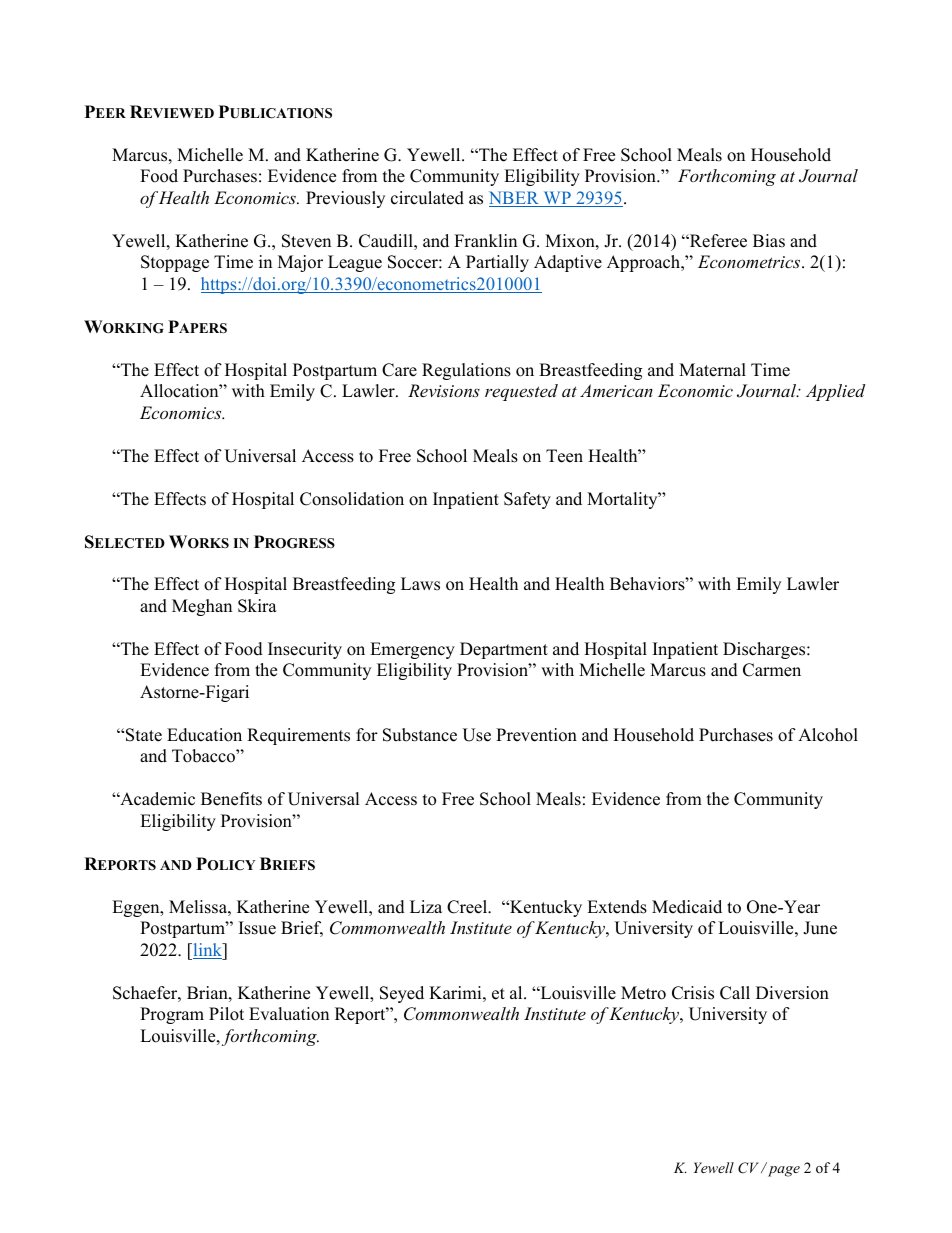 The height and width of the screenshot is (1233, 952). Describe the element at coordinates (769, 241) in the screenshot. I see `Bias` at that location.
